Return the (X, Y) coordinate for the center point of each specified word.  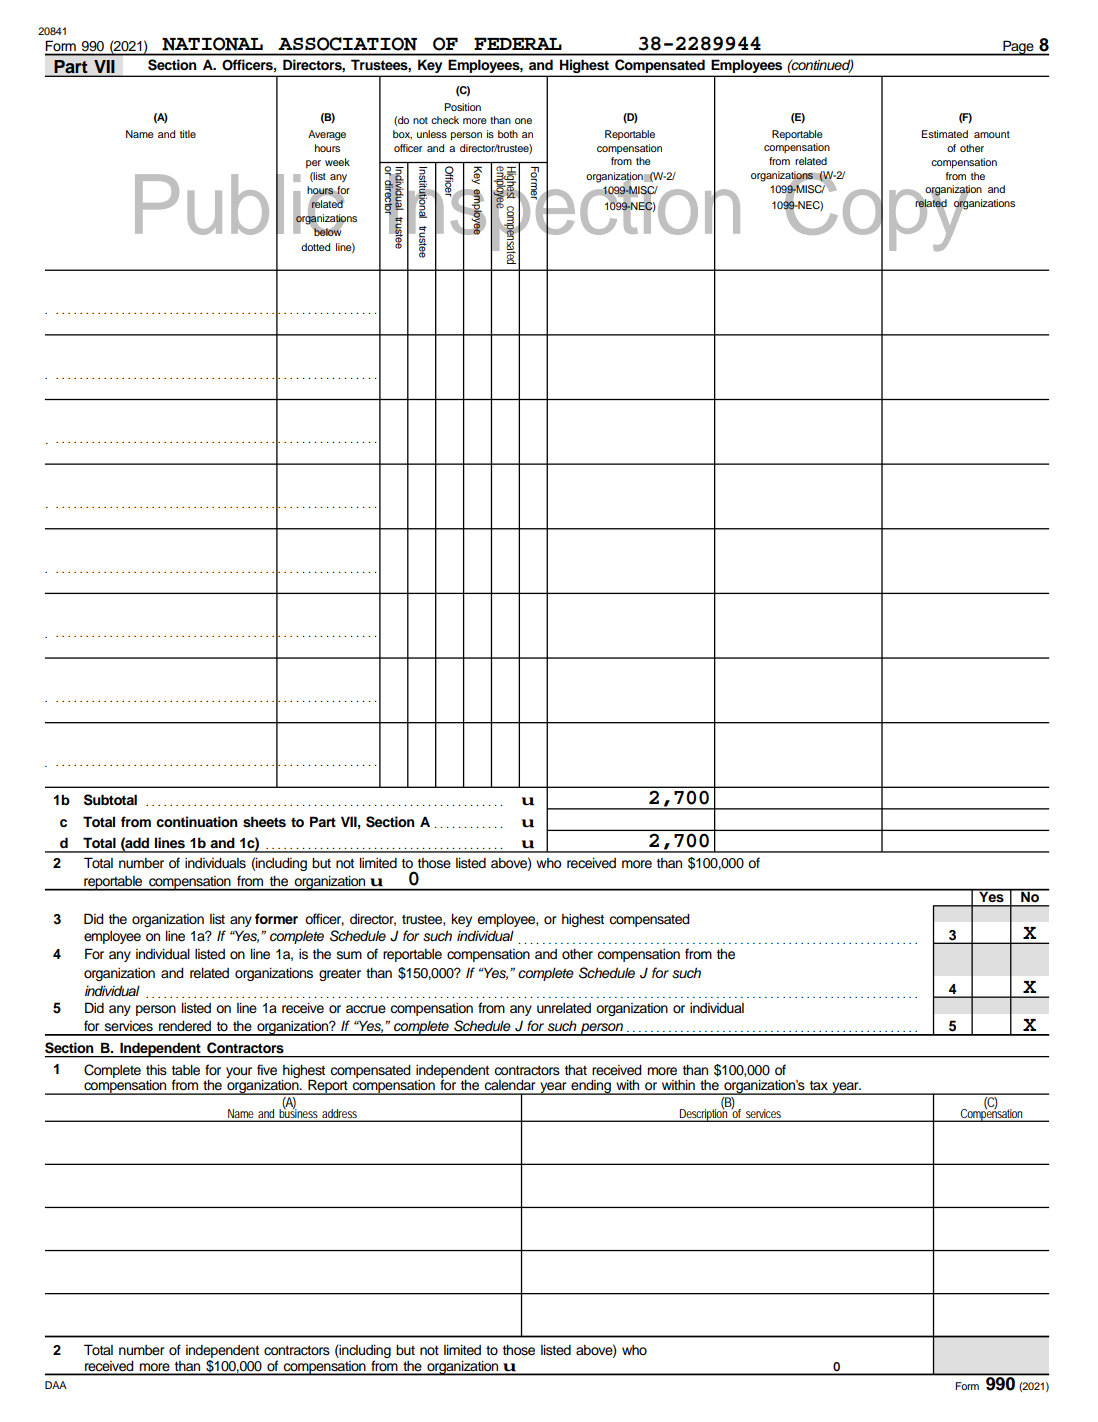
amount (992, 134)
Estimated (944, 134)
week (337, 162)
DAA (56, 1385)
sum (349, 955)
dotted (315, 247)
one (523, 121)
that (576, 1070)
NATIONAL (212, 44)
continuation (197, 822)
